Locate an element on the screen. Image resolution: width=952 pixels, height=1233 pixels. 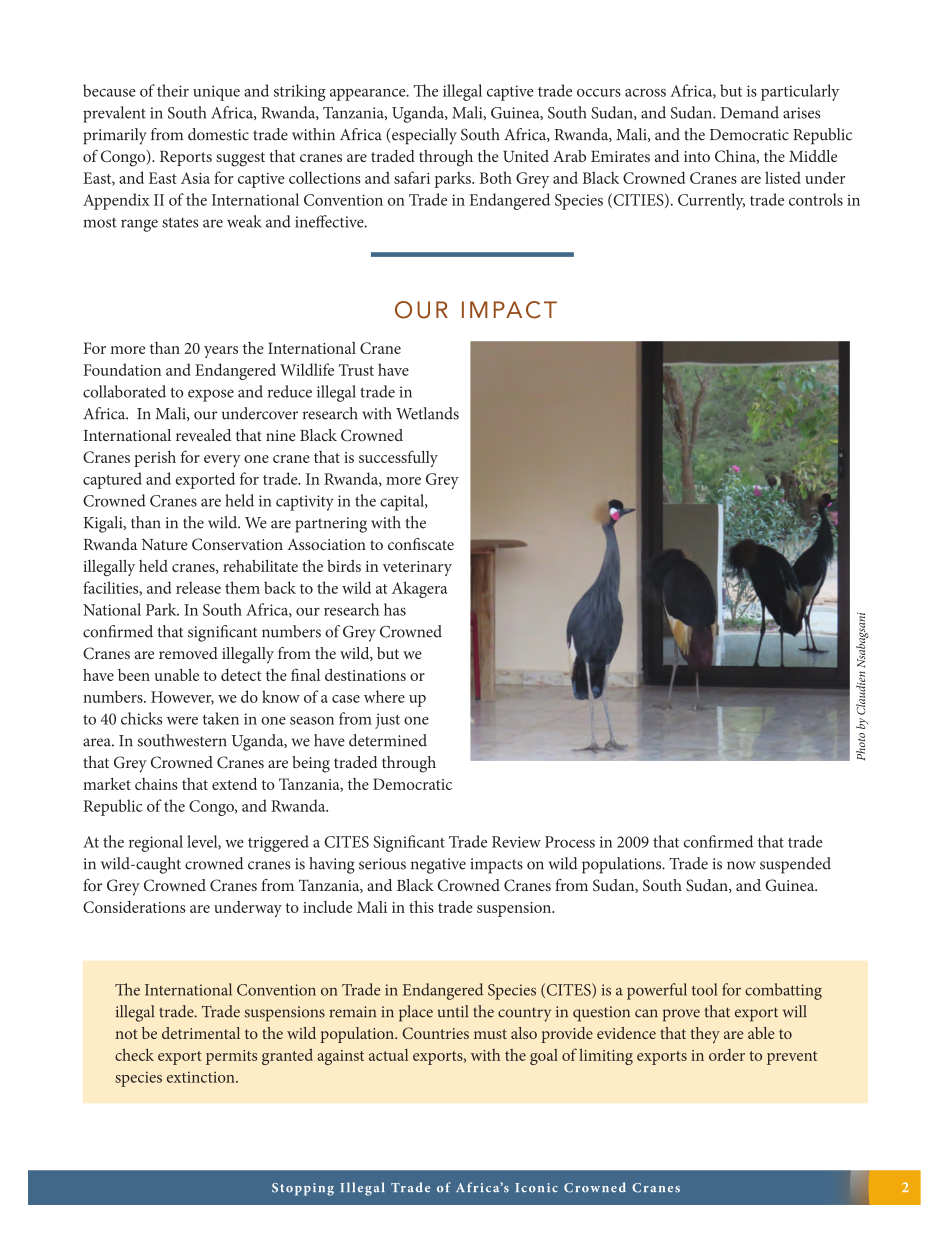
Countries is located at coordinates (435, 1033).
